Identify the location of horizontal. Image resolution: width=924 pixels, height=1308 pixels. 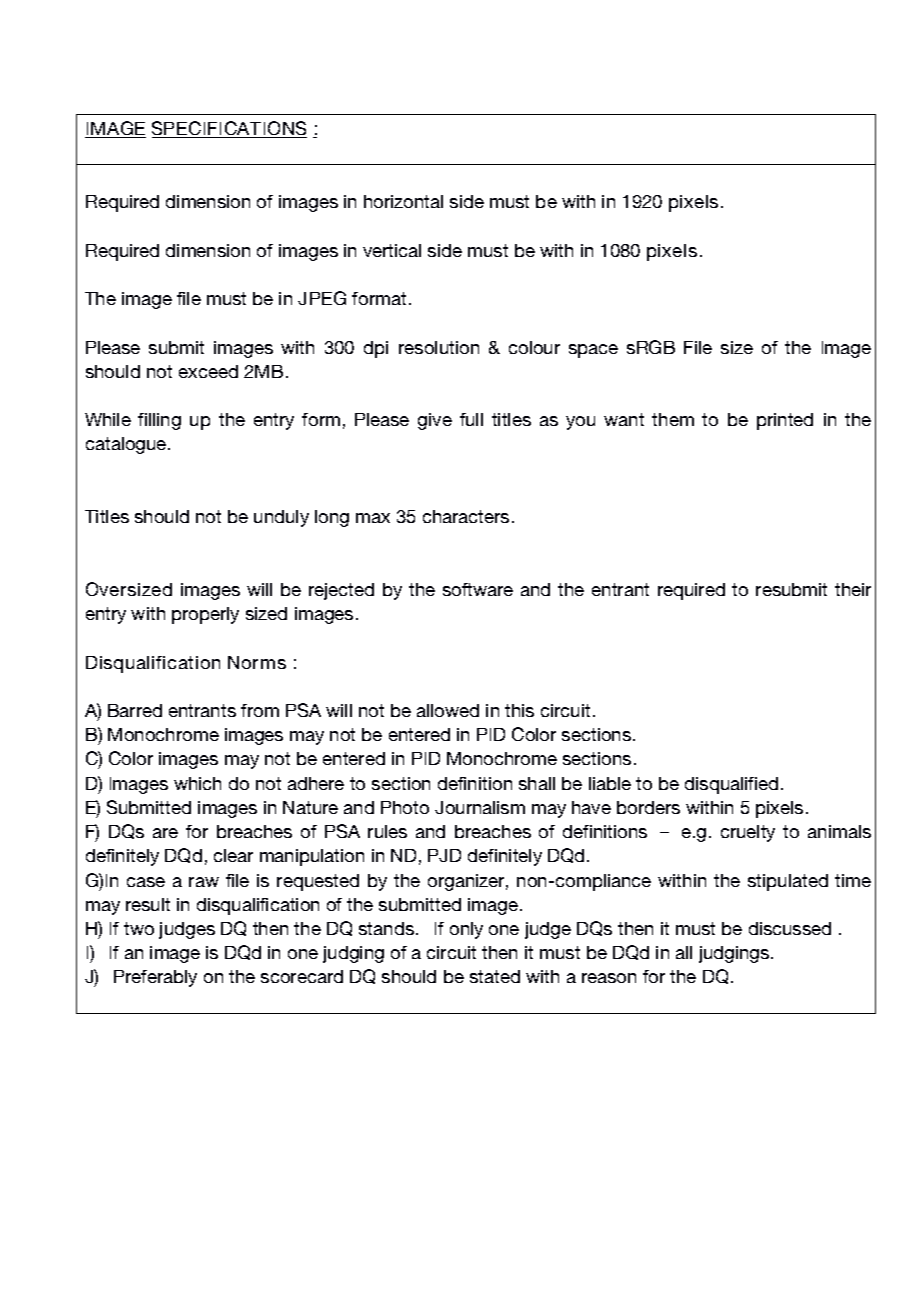
(403, 201).
